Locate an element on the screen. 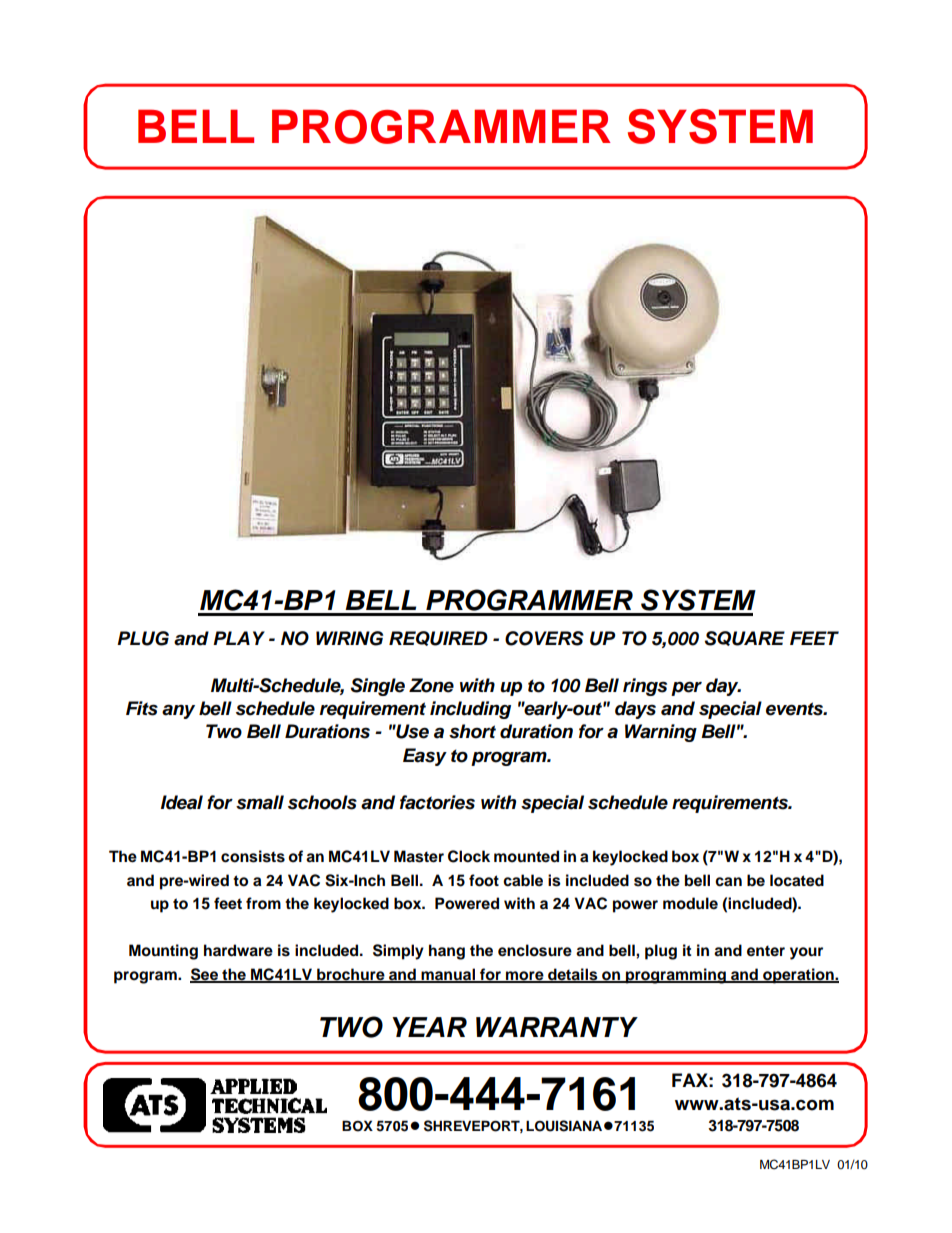  YEAR is located at coordinates (429, 1027).
